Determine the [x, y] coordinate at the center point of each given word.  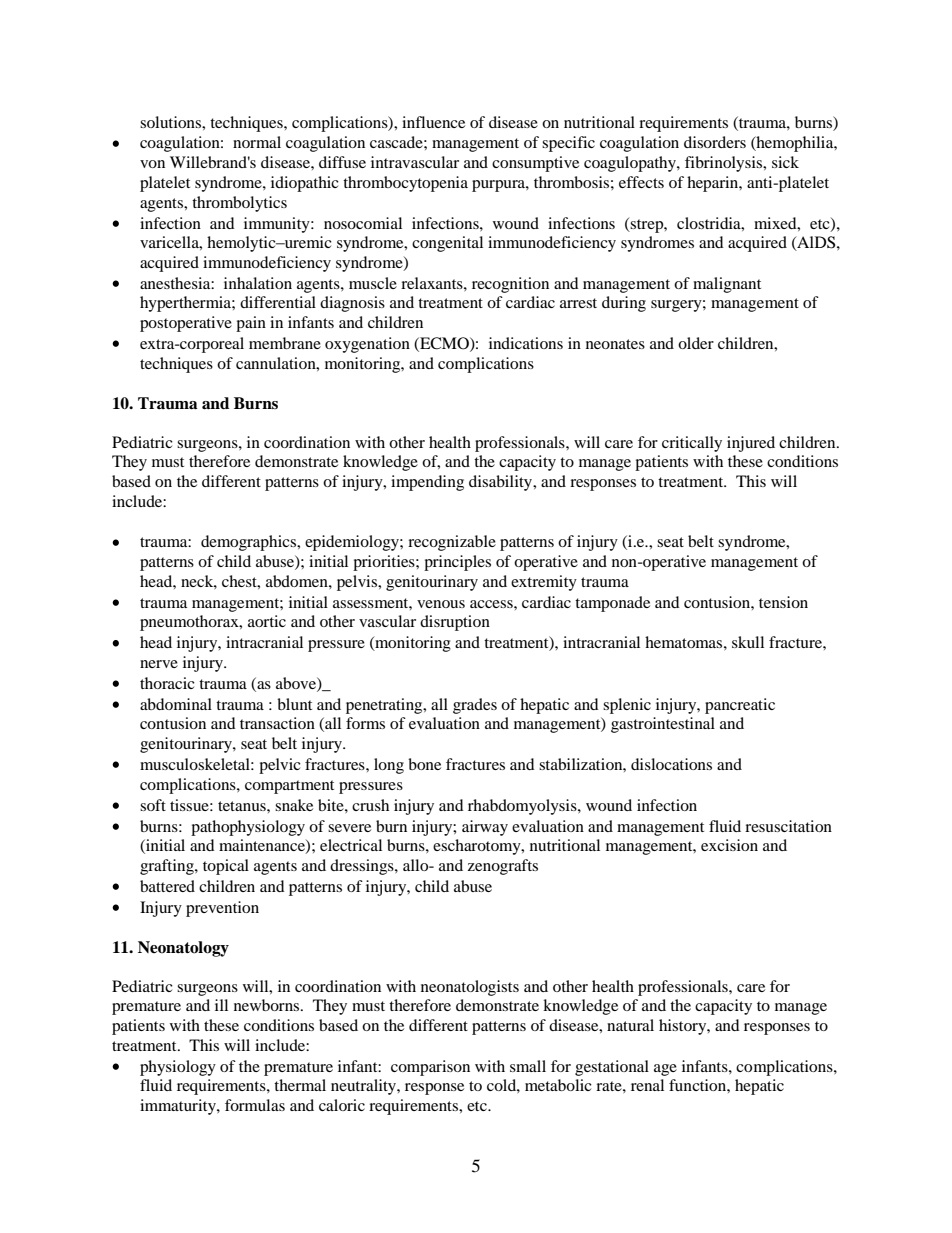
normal [257, 142]
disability [502, 483]
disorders [715, 142]
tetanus [243, 806]
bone [424, 764]
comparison [430, 1068]
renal [647, 1085]
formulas [255, 1105]
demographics [250, 543]
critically [692, 444]
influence [433, 122]
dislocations [671, 764]
